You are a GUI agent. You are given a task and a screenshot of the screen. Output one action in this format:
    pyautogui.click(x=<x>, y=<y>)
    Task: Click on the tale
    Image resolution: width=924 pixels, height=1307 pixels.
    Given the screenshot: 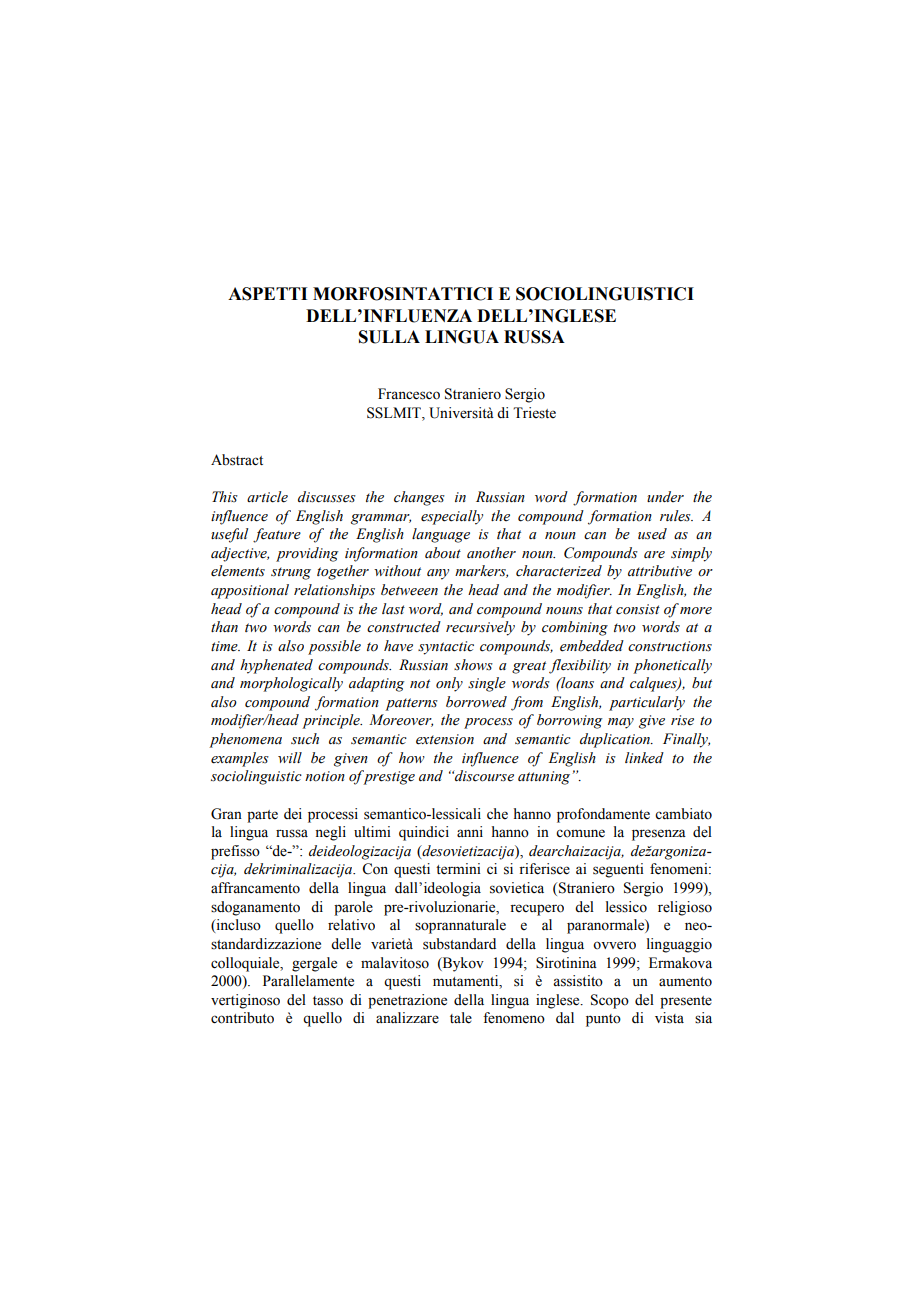 What is the action you would take?
    pyautogui.click(x=461, y=1018)
